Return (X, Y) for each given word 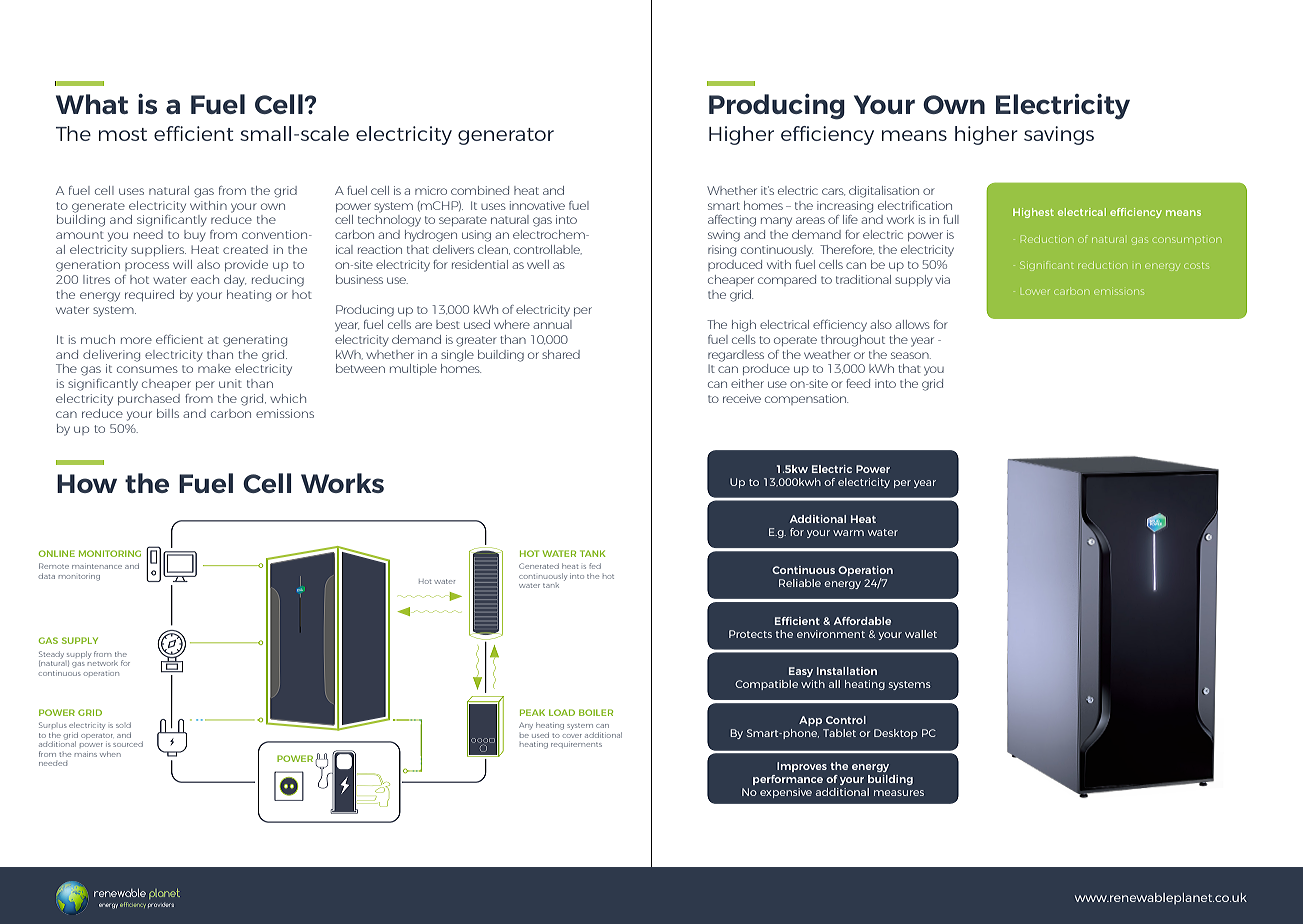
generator (506, 136)
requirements (576, 745)
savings (1059, 135)
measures (899, 793)
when (110, 754)
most (123, 134)
